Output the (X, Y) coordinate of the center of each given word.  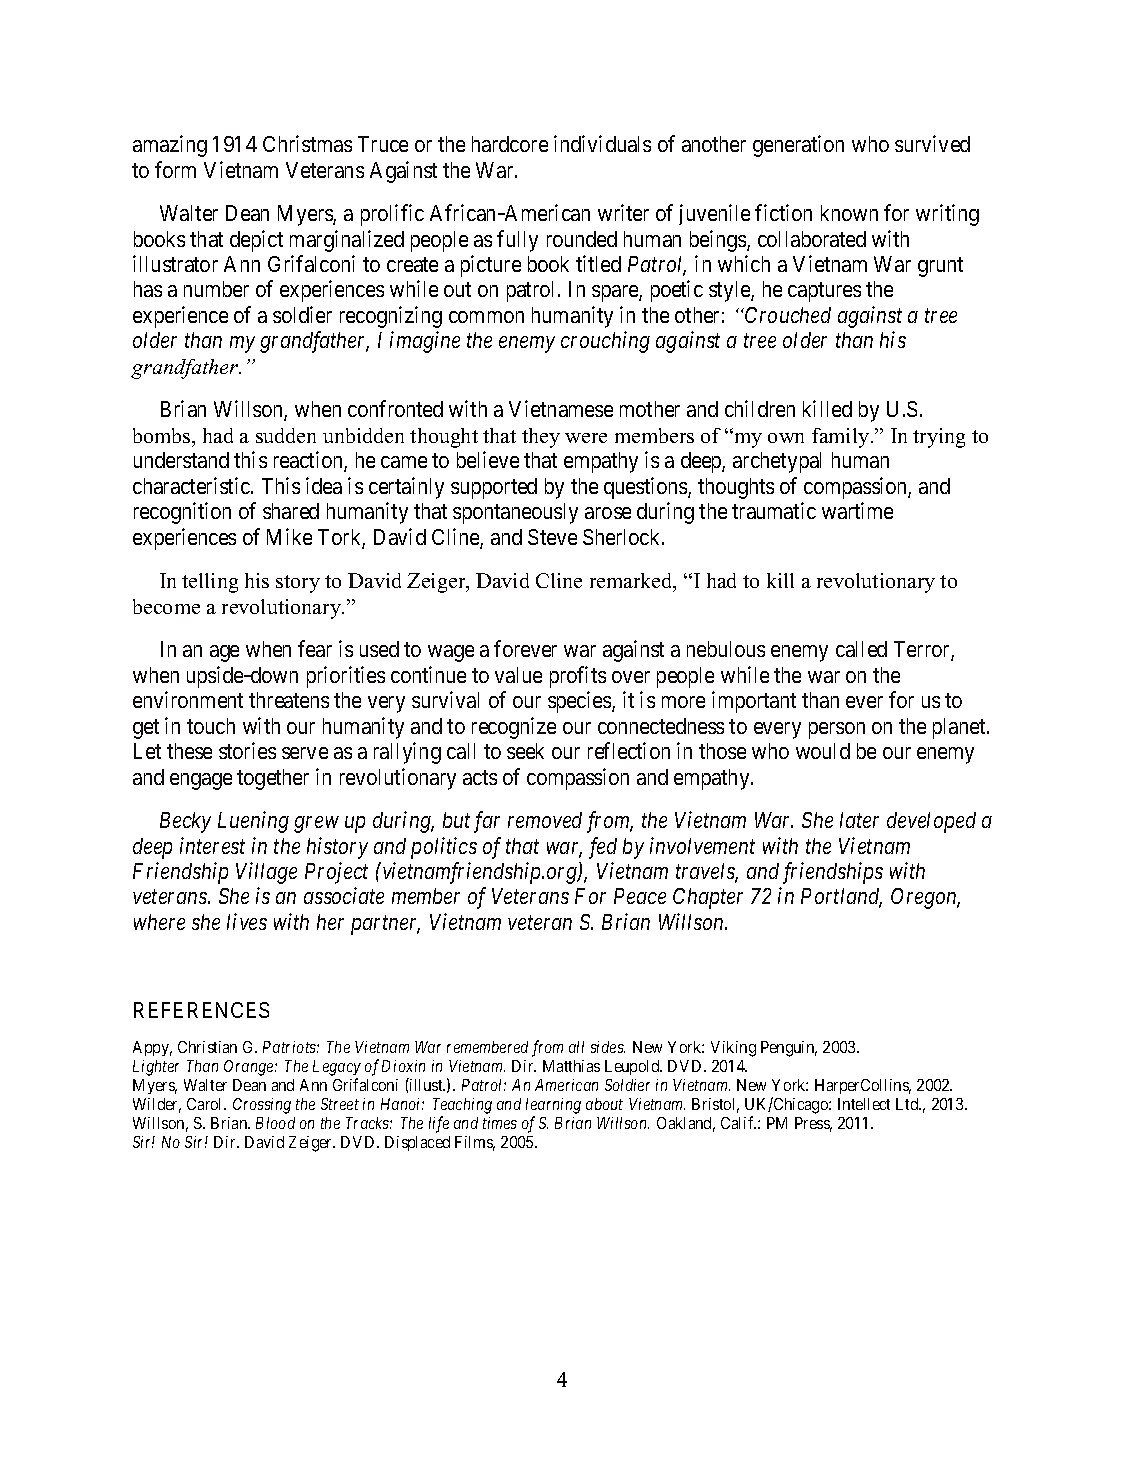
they (541, 438)
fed (603, 848)
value (518, 675)
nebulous (726, 649)
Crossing (262, 1106)
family (842, 438)
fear (315, 648)
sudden (286, 435)
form (175, 169)
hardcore (510, 144)
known (849, 213)
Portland (841, 898)
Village (266, 873)
